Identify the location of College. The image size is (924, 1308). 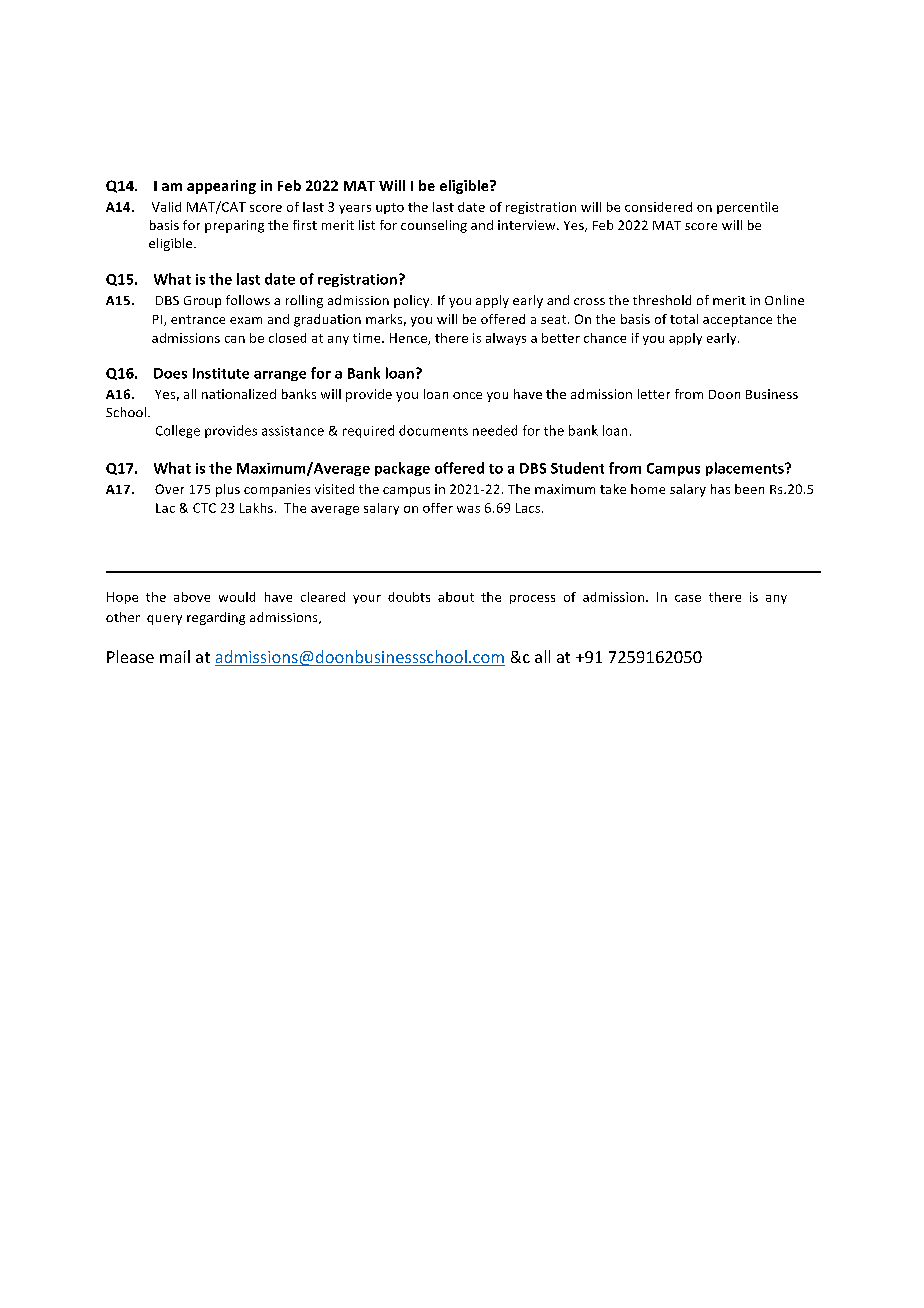
(178, 431).
